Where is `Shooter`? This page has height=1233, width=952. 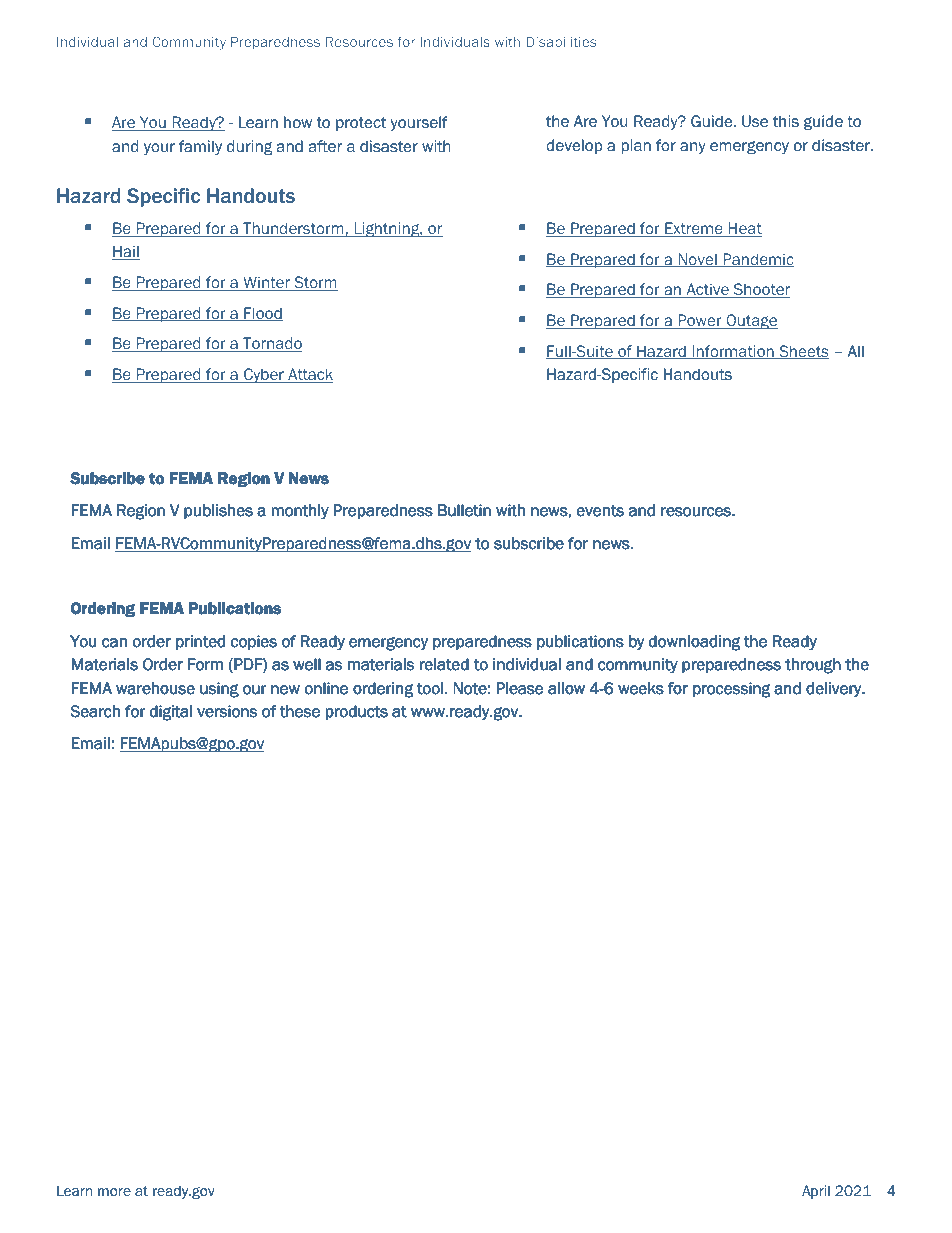 Shooter is located at coordinates (760, 290).
